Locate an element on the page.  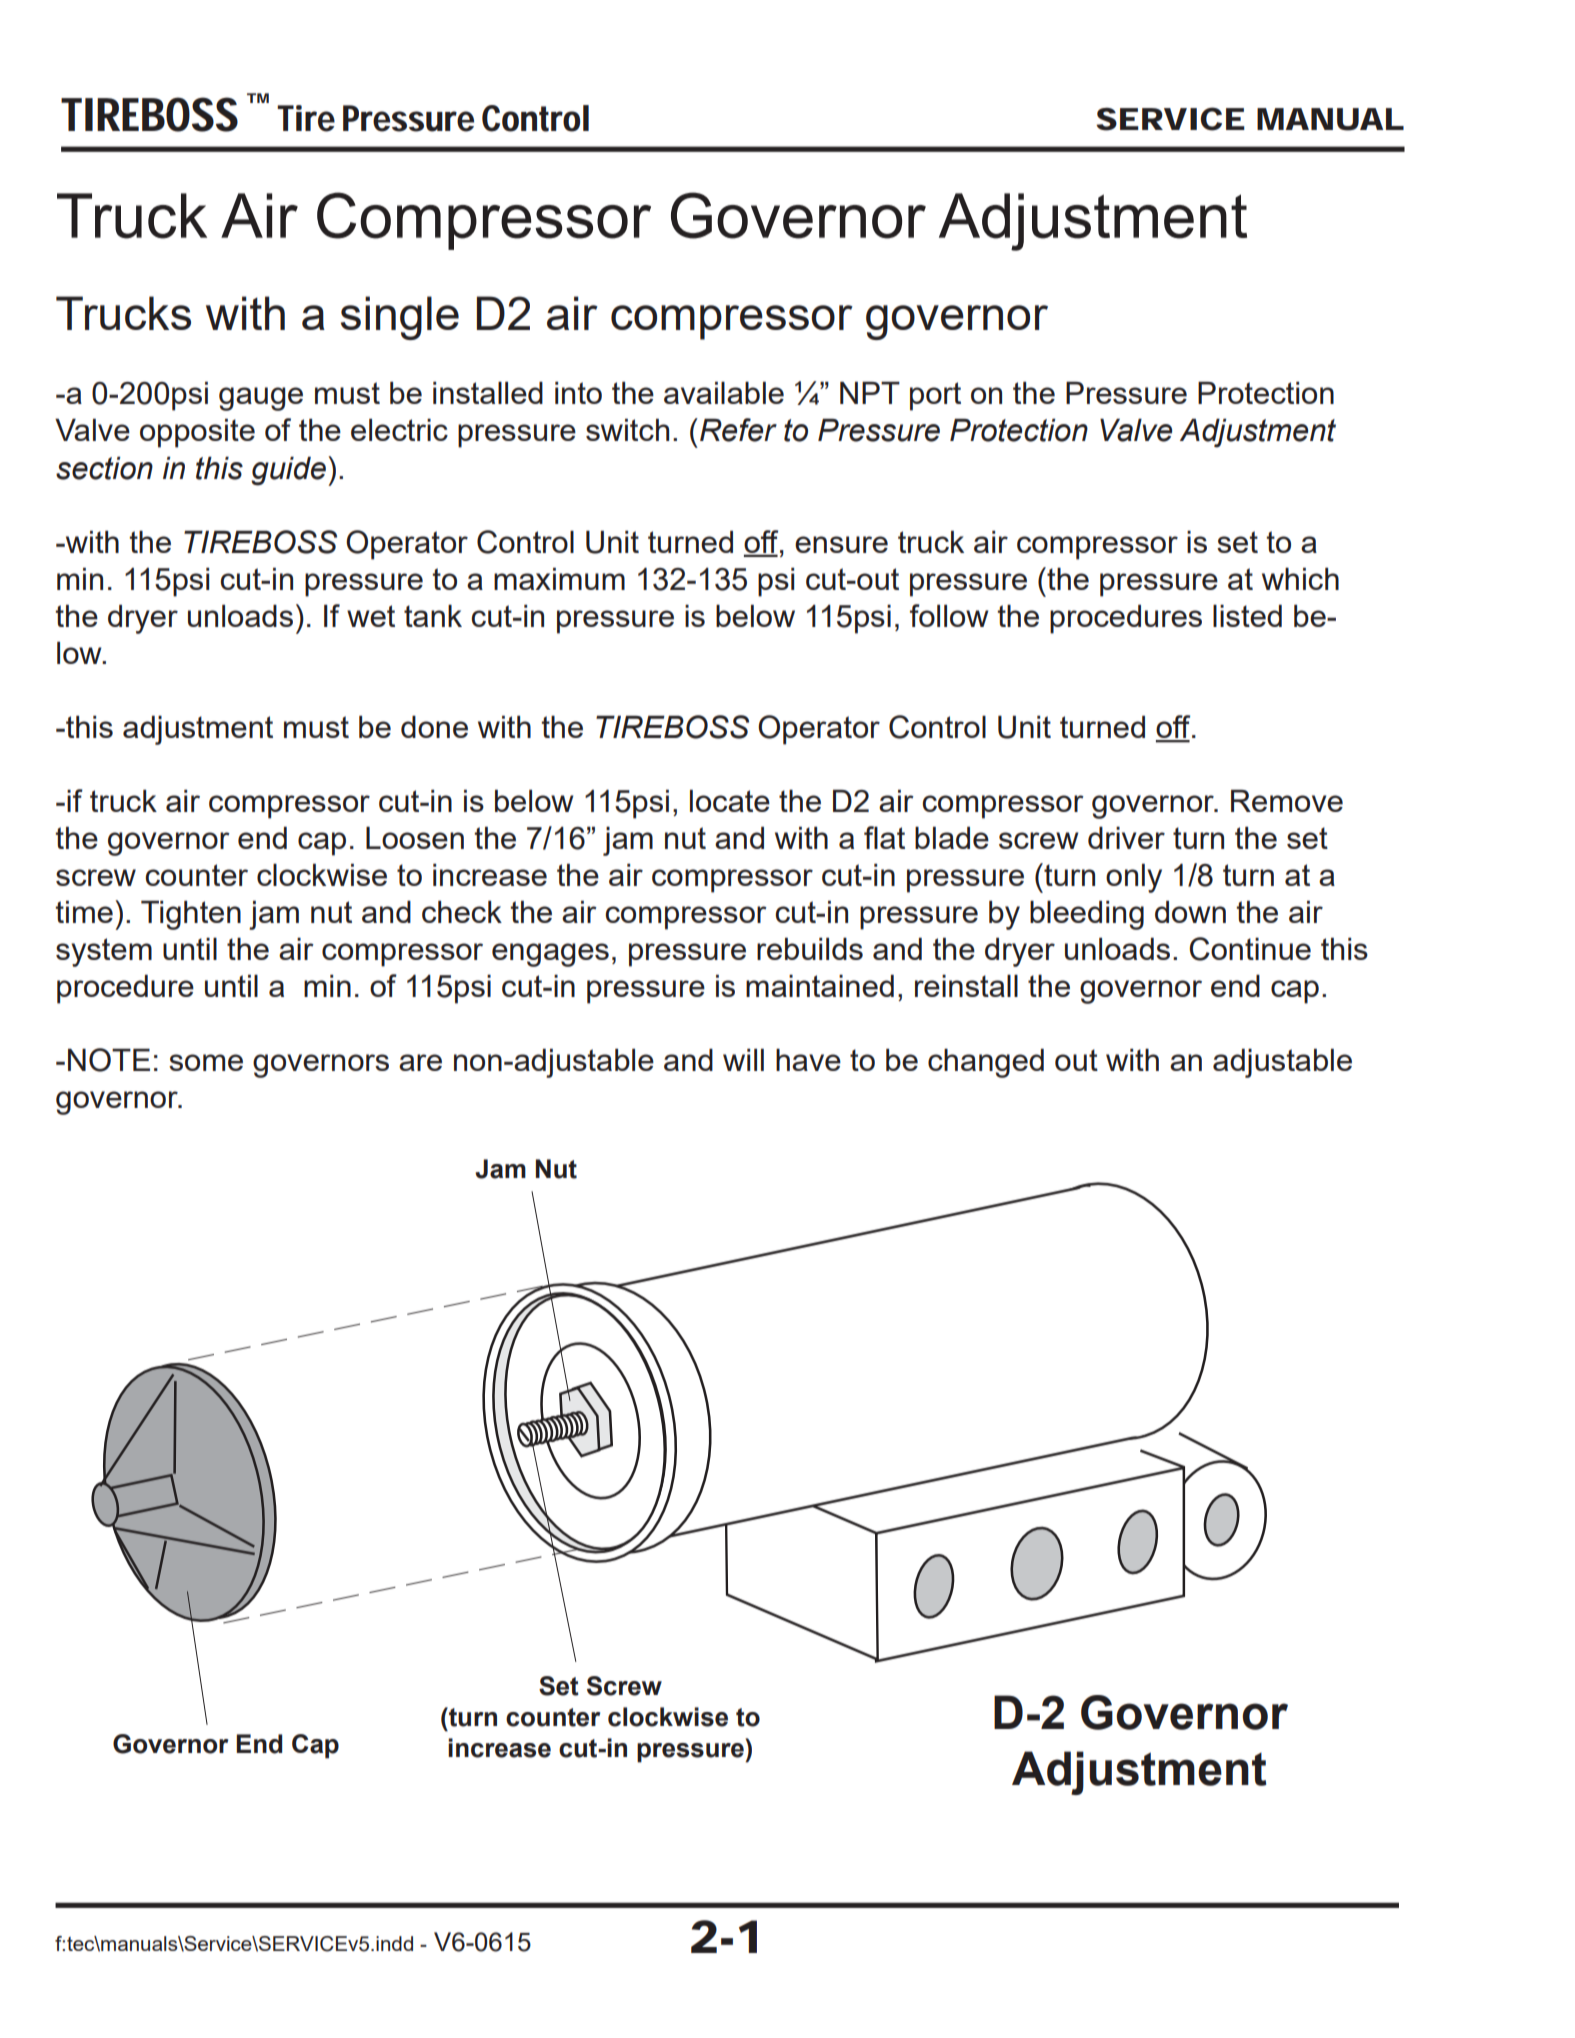
only is located at coordinates (1134, 878).
